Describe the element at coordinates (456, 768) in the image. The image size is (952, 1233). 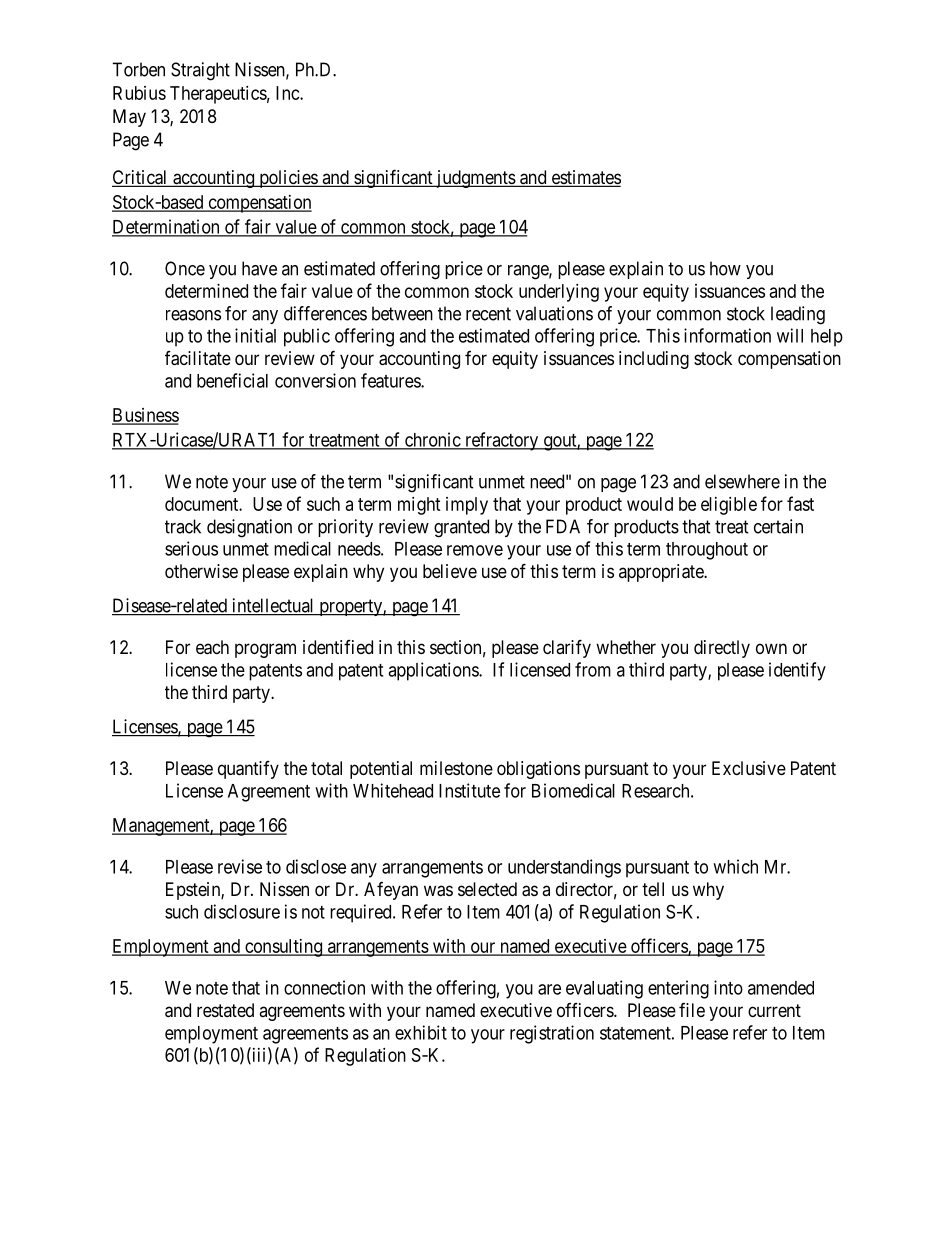
I see `milestone` at that location.
